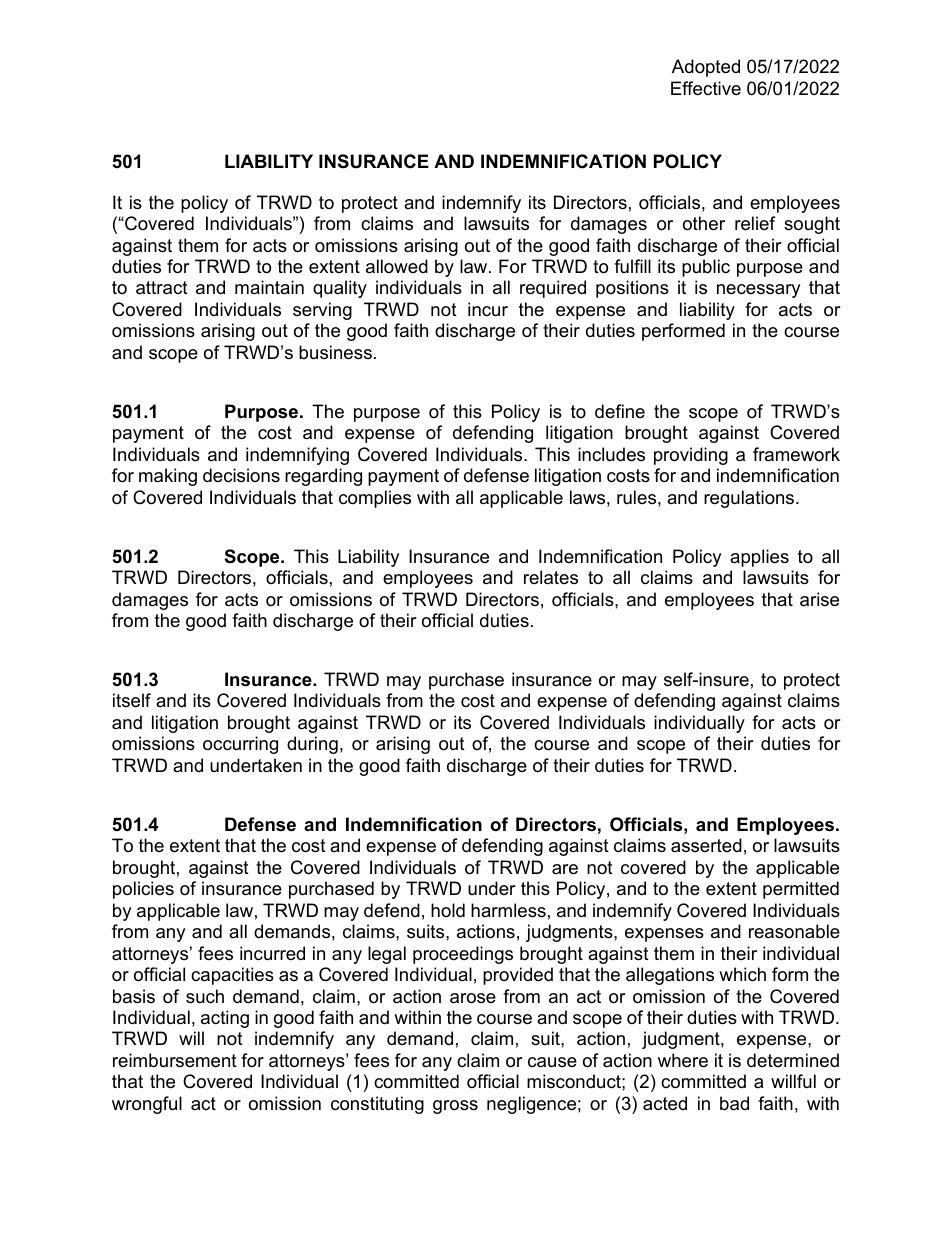 This screenshot has width=952, height=1233. I want to click on includes, so click(611, 454).
